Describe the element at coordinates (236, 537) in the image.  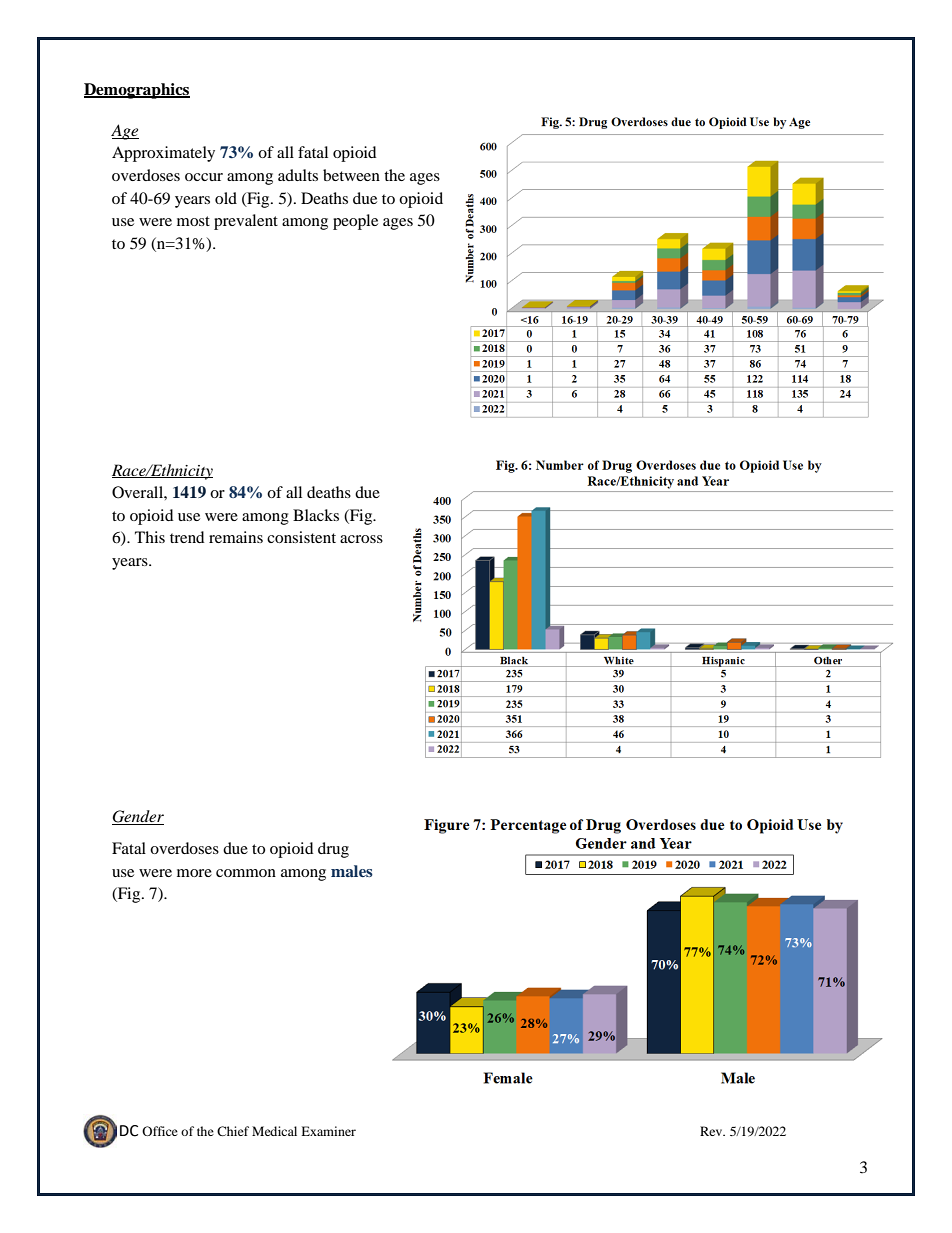
I see `remains` at that location.
